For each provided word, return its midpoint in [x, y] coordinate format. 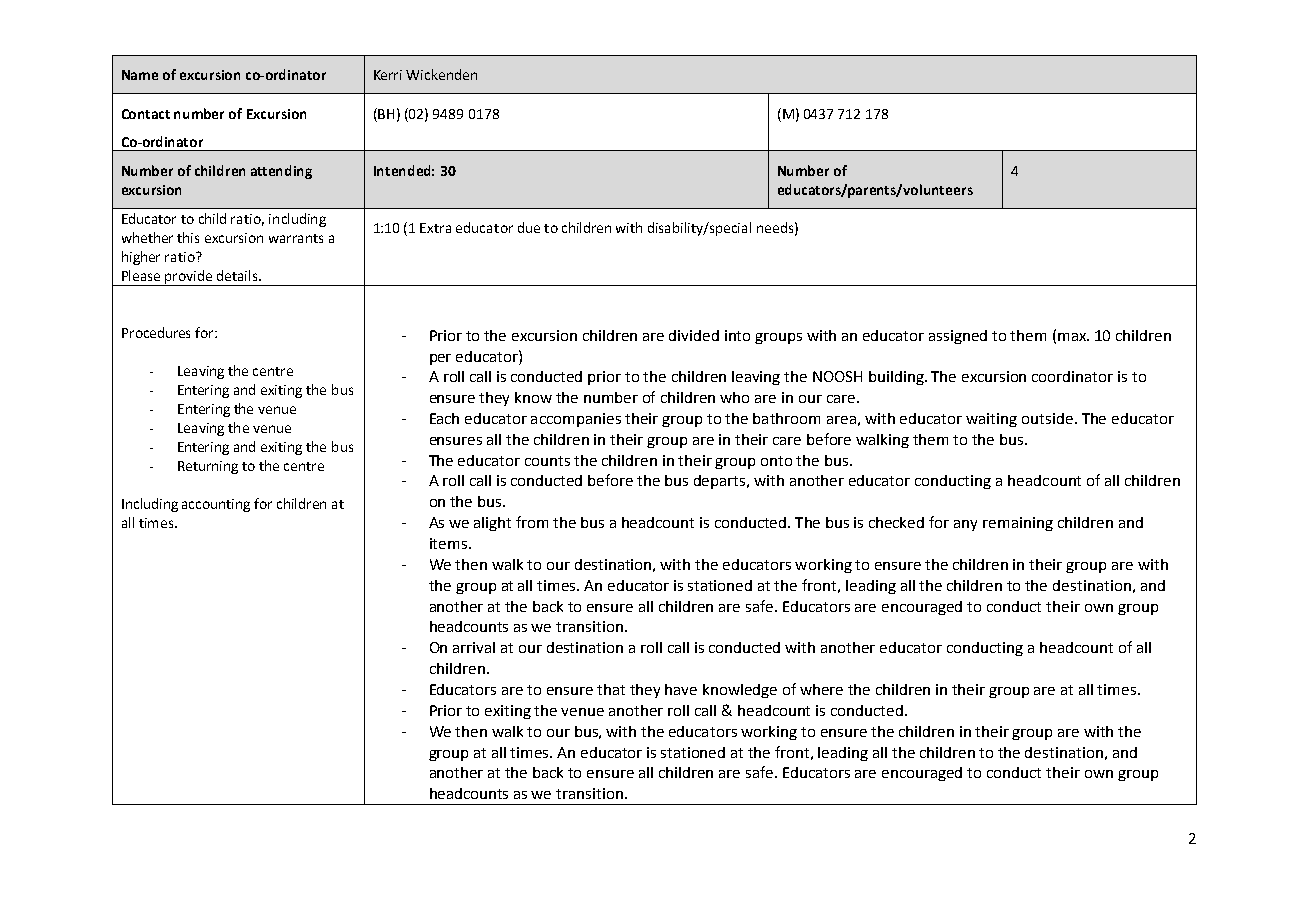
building [897, 378]
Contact [146, 114]
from [532, 522]
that [611, 689]
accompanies [576, 420]
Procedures [156, 332]
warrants [296, 238]
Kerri [388, 75]
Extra [435, 228]
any [965, 525]
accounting [216, 505]
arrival [474, 647]
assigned [958, 337]
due [529, 227]
